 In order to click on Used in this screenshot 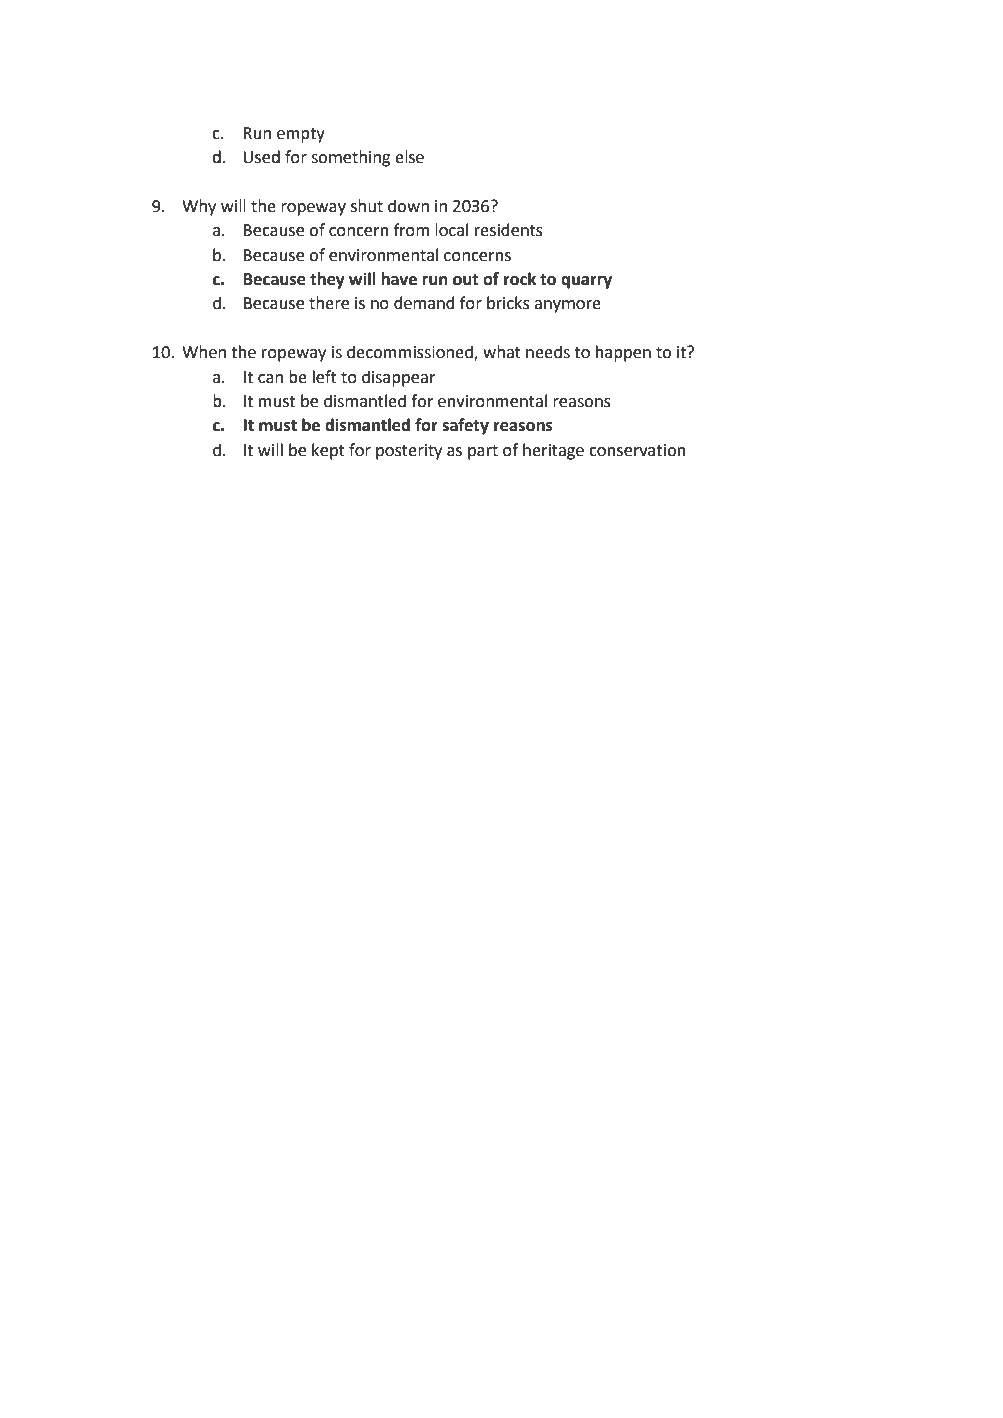, I will do `click(261, 157)`.
